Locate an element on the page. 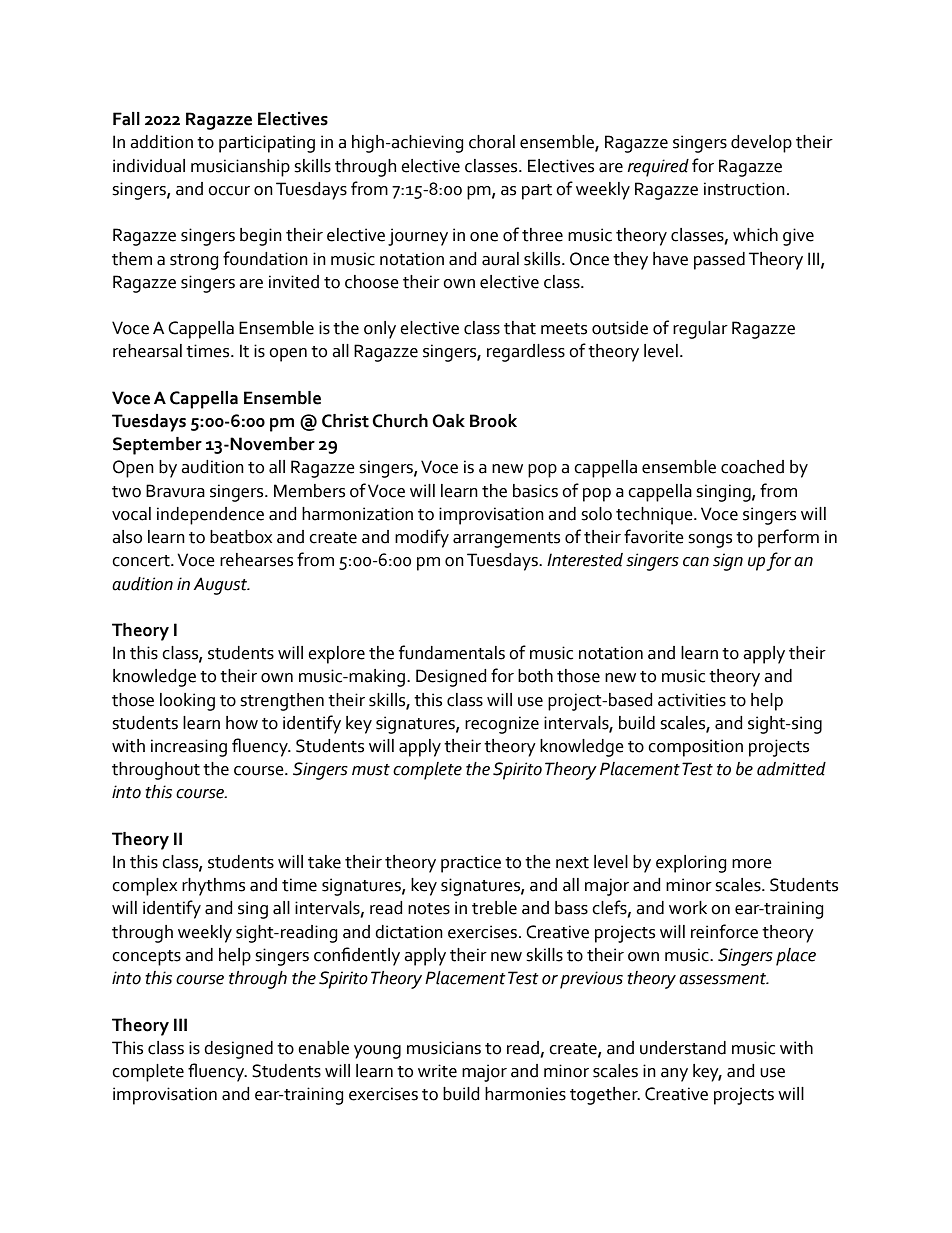 The image size is (952, 1233). regular is located at coordinates (700, 330).
